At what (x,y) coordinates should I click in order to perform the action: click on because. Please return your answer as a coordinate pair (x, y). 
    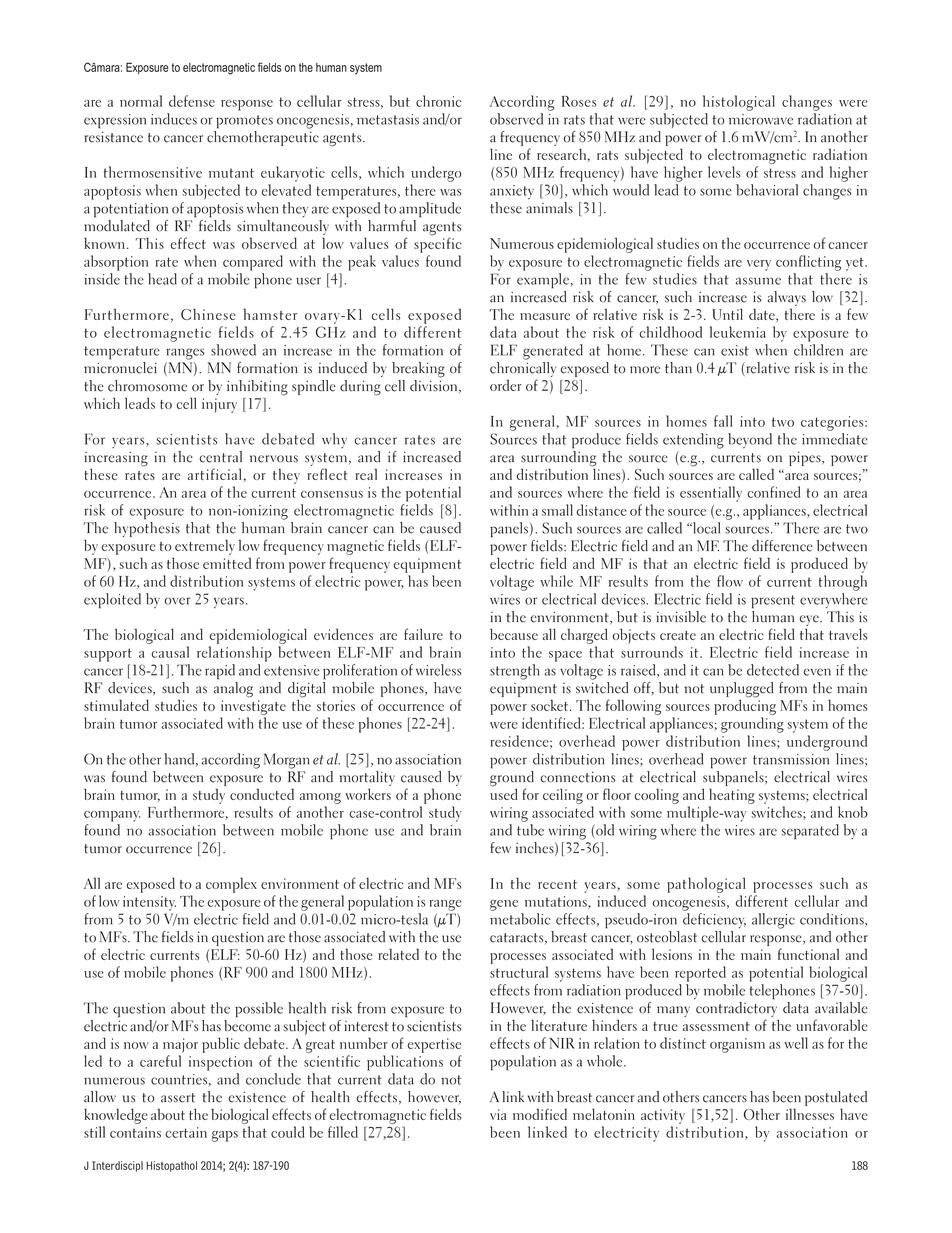
    Looking at the image, I should click on (514, 634).
